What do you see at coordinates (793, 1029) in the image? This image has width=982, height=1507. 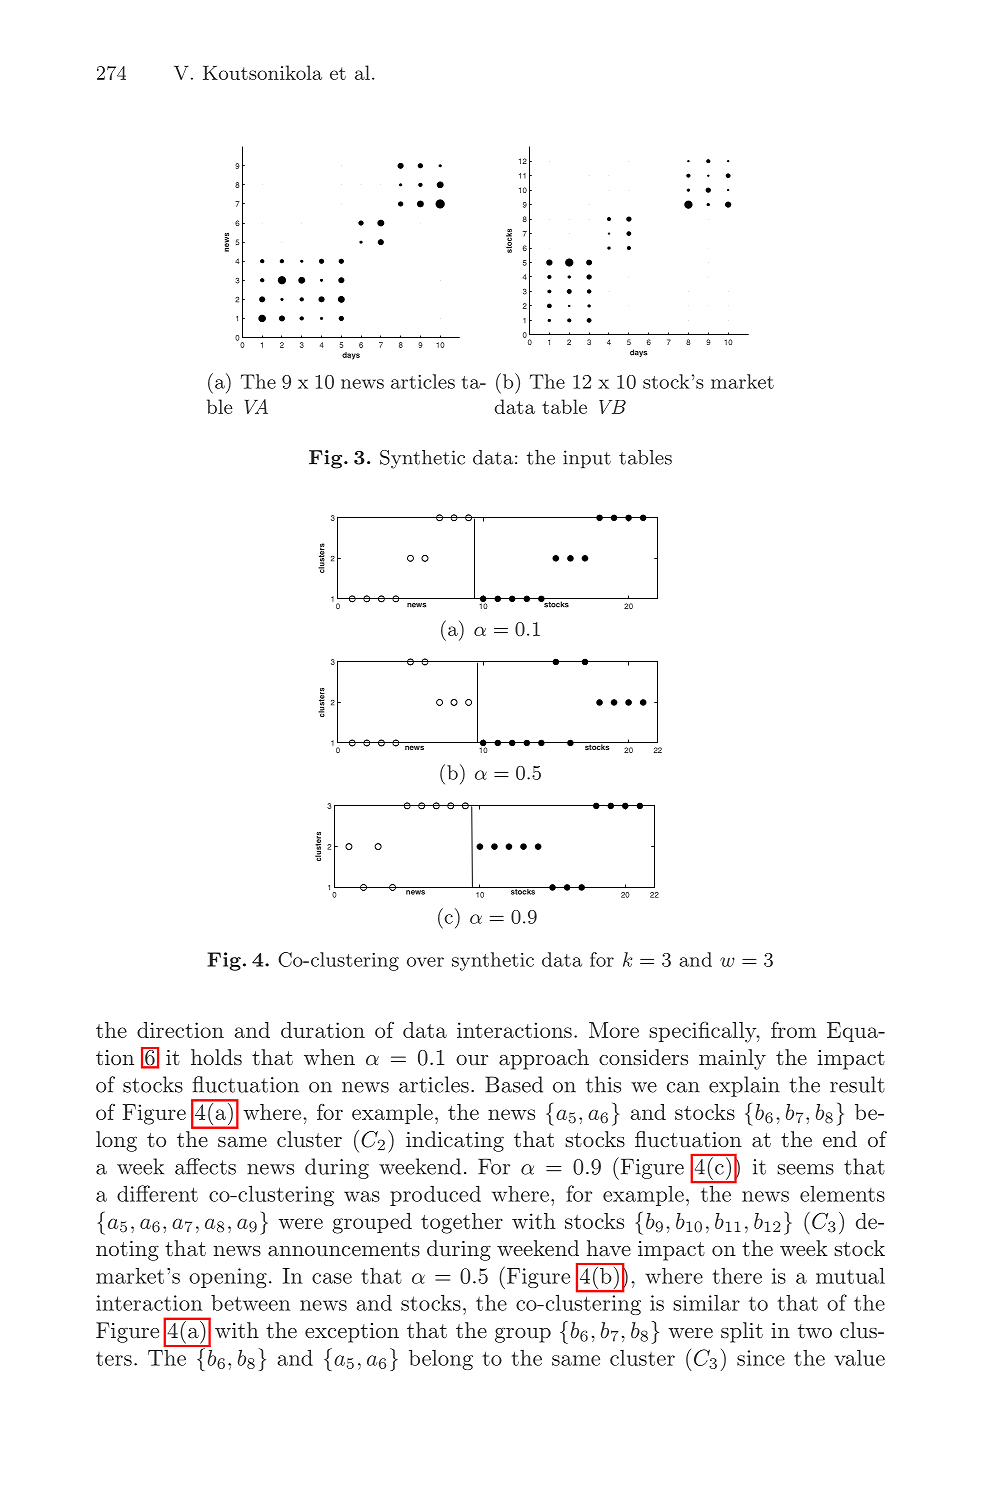 I see `from` at bounding box center [793, 1029].
